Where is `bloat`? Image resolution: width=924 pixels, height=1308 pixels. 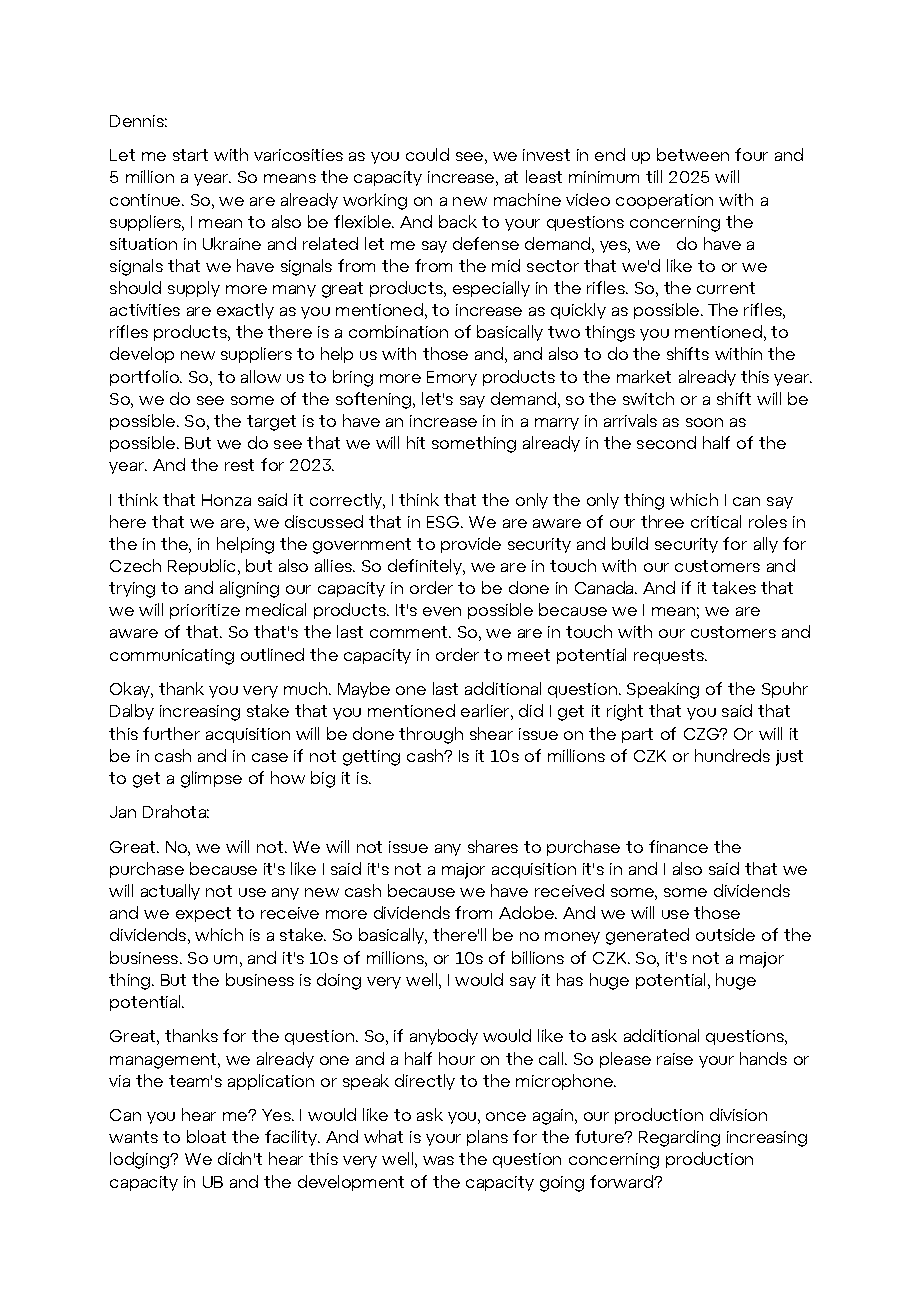 bloat is located at coordinates (206, 1136).
